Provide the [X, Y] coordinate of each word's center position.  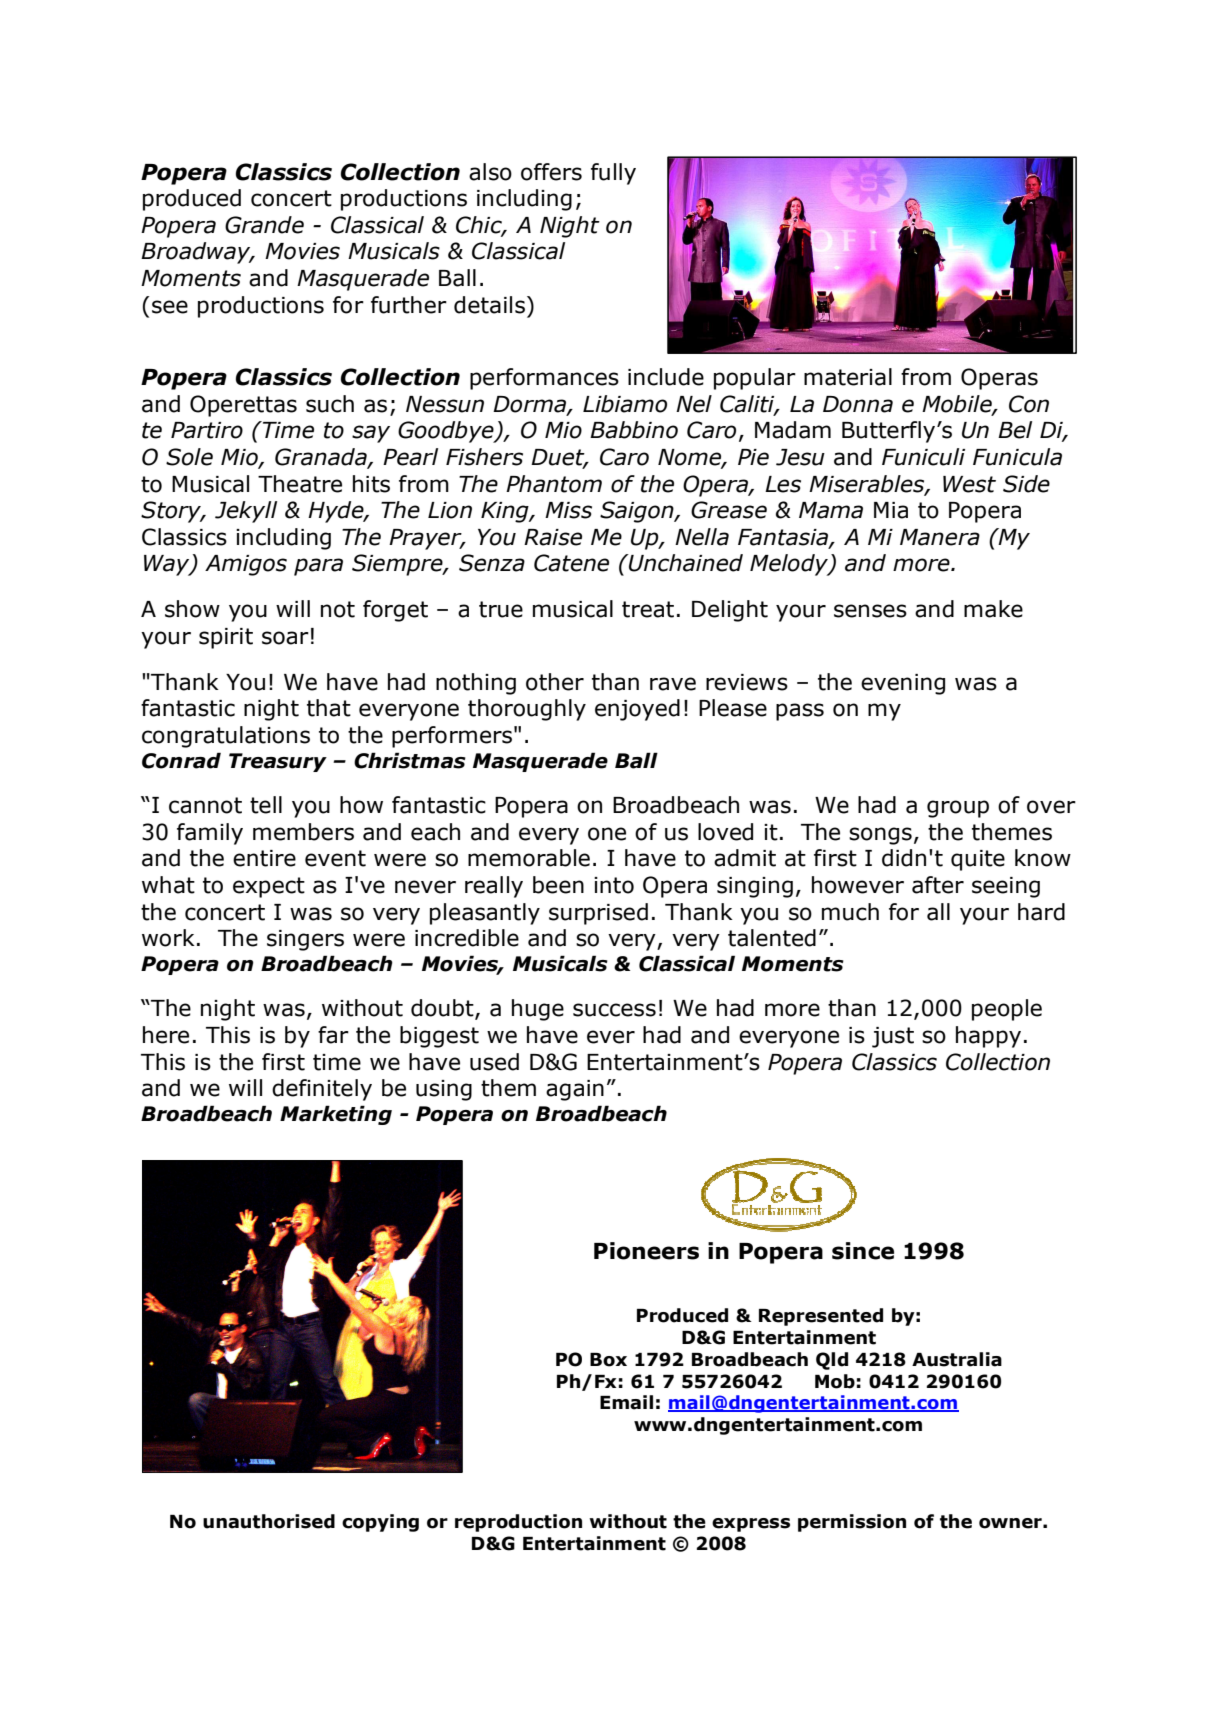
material [848, 377]
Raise [553, 537]
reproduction [518, 1523]
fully [613, 174]
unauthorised [269, 1521]
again [575, 1090]
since [863, 1251]
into [614, 885]
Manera [940, 537]
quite [978, 860]
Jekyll [246, 512]
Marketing [336, 1115]
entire [264, 858]
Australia [957, 1359]
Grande [264, 225]
